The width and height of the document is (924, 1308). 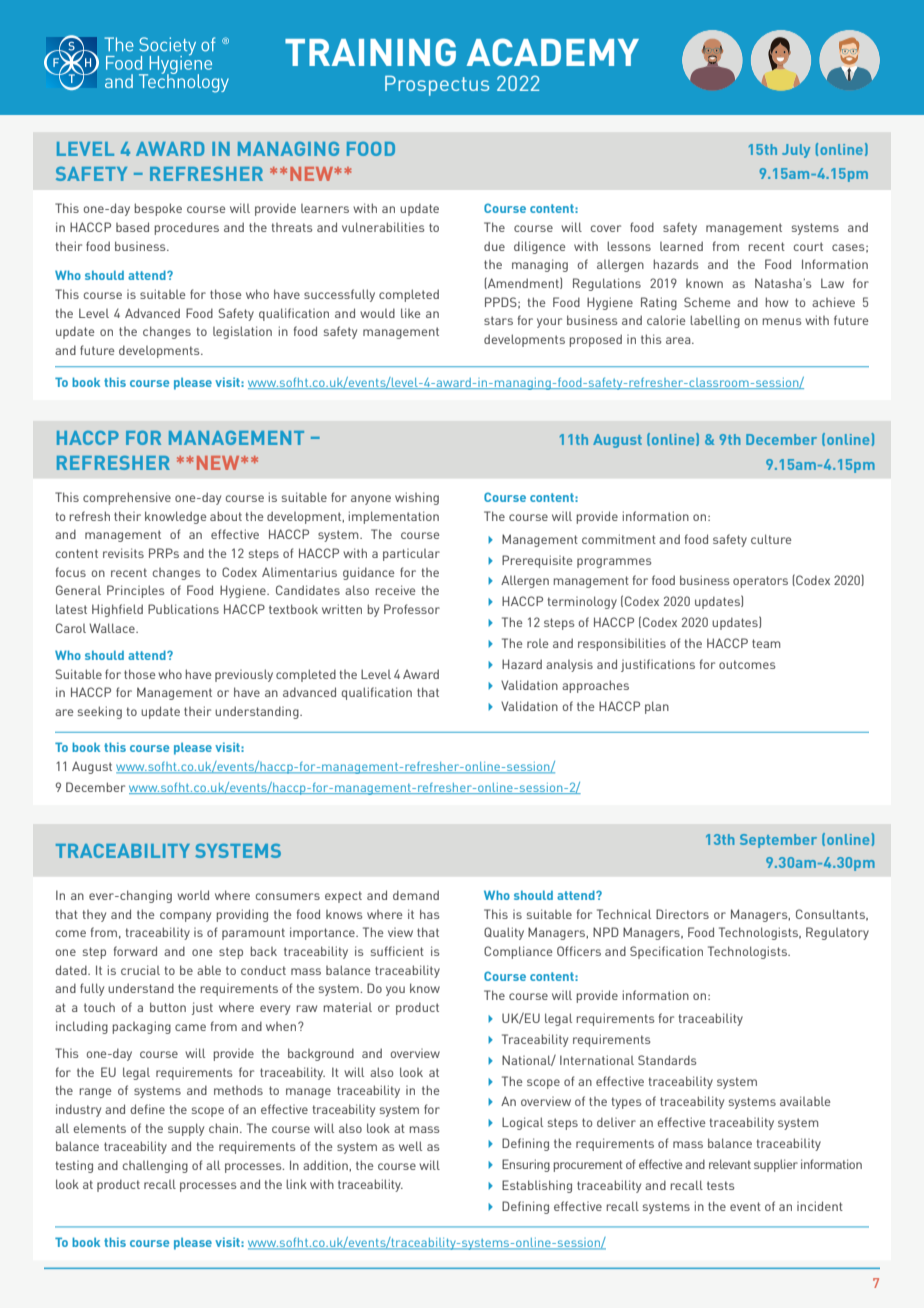 I want to click on relevant, so click(x=730, y=1164).
